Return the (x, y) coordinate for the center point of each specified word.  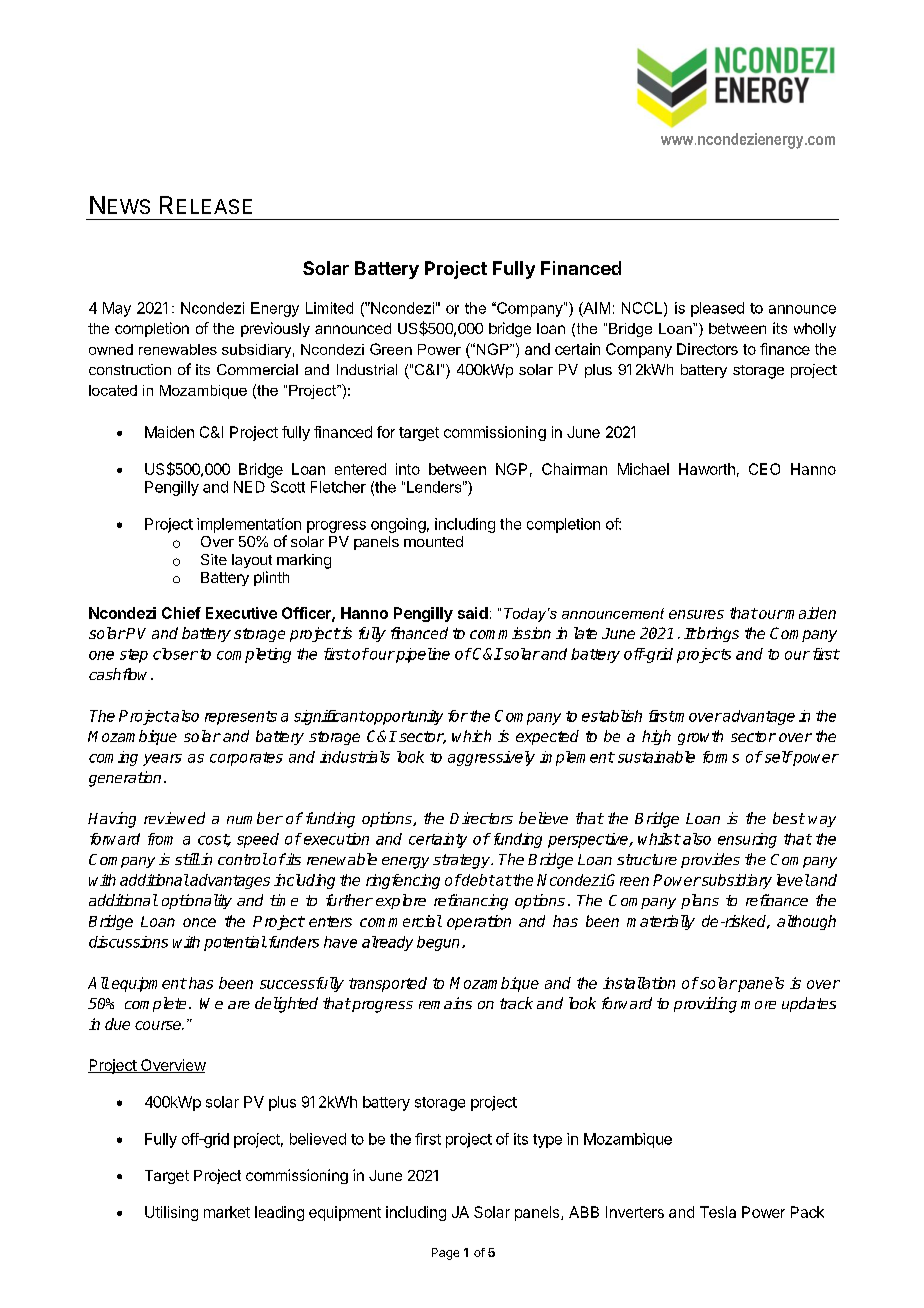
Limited (329, 308)
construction (130, 369)
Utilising (171, 1213)
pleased (717, 309)
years (162, 760)
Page (445, 1254)
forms (721, 757)
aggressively (491, 758)
